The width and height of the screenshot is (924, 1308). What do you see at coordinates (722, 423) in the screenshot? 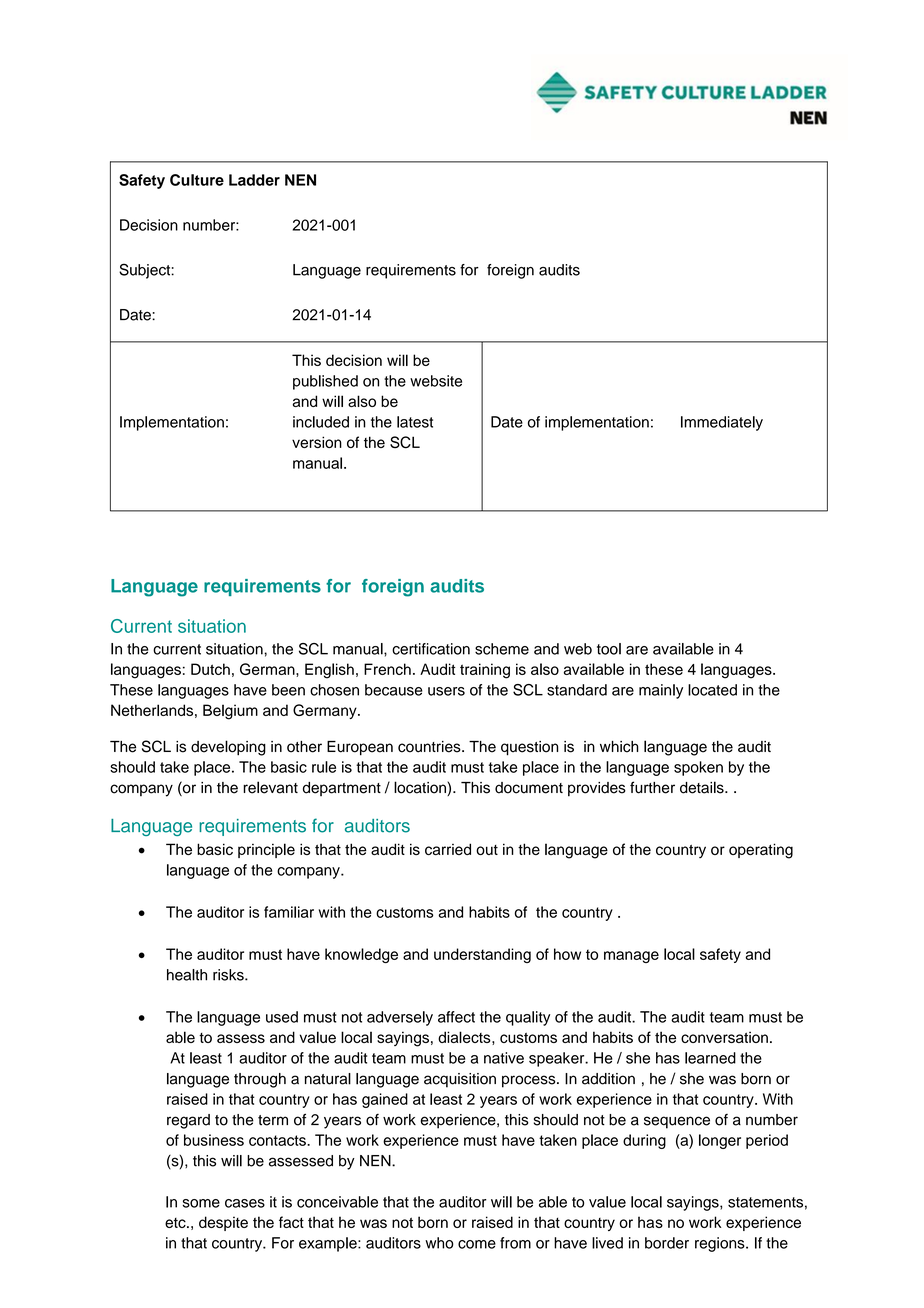
I see `Immediately` at bounding box center [722, 423].
